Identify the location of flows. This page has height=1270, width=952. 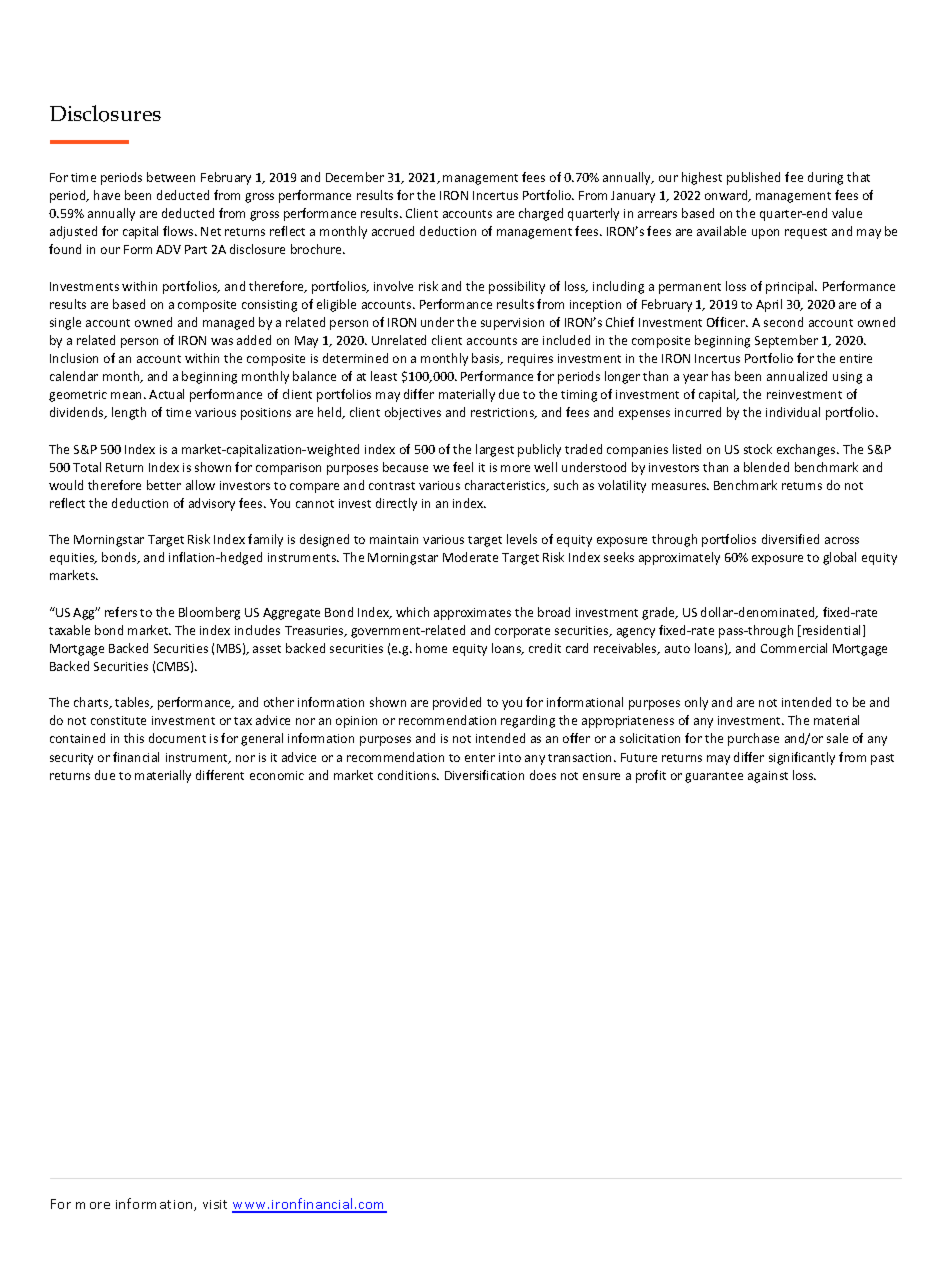
(179, 231).
